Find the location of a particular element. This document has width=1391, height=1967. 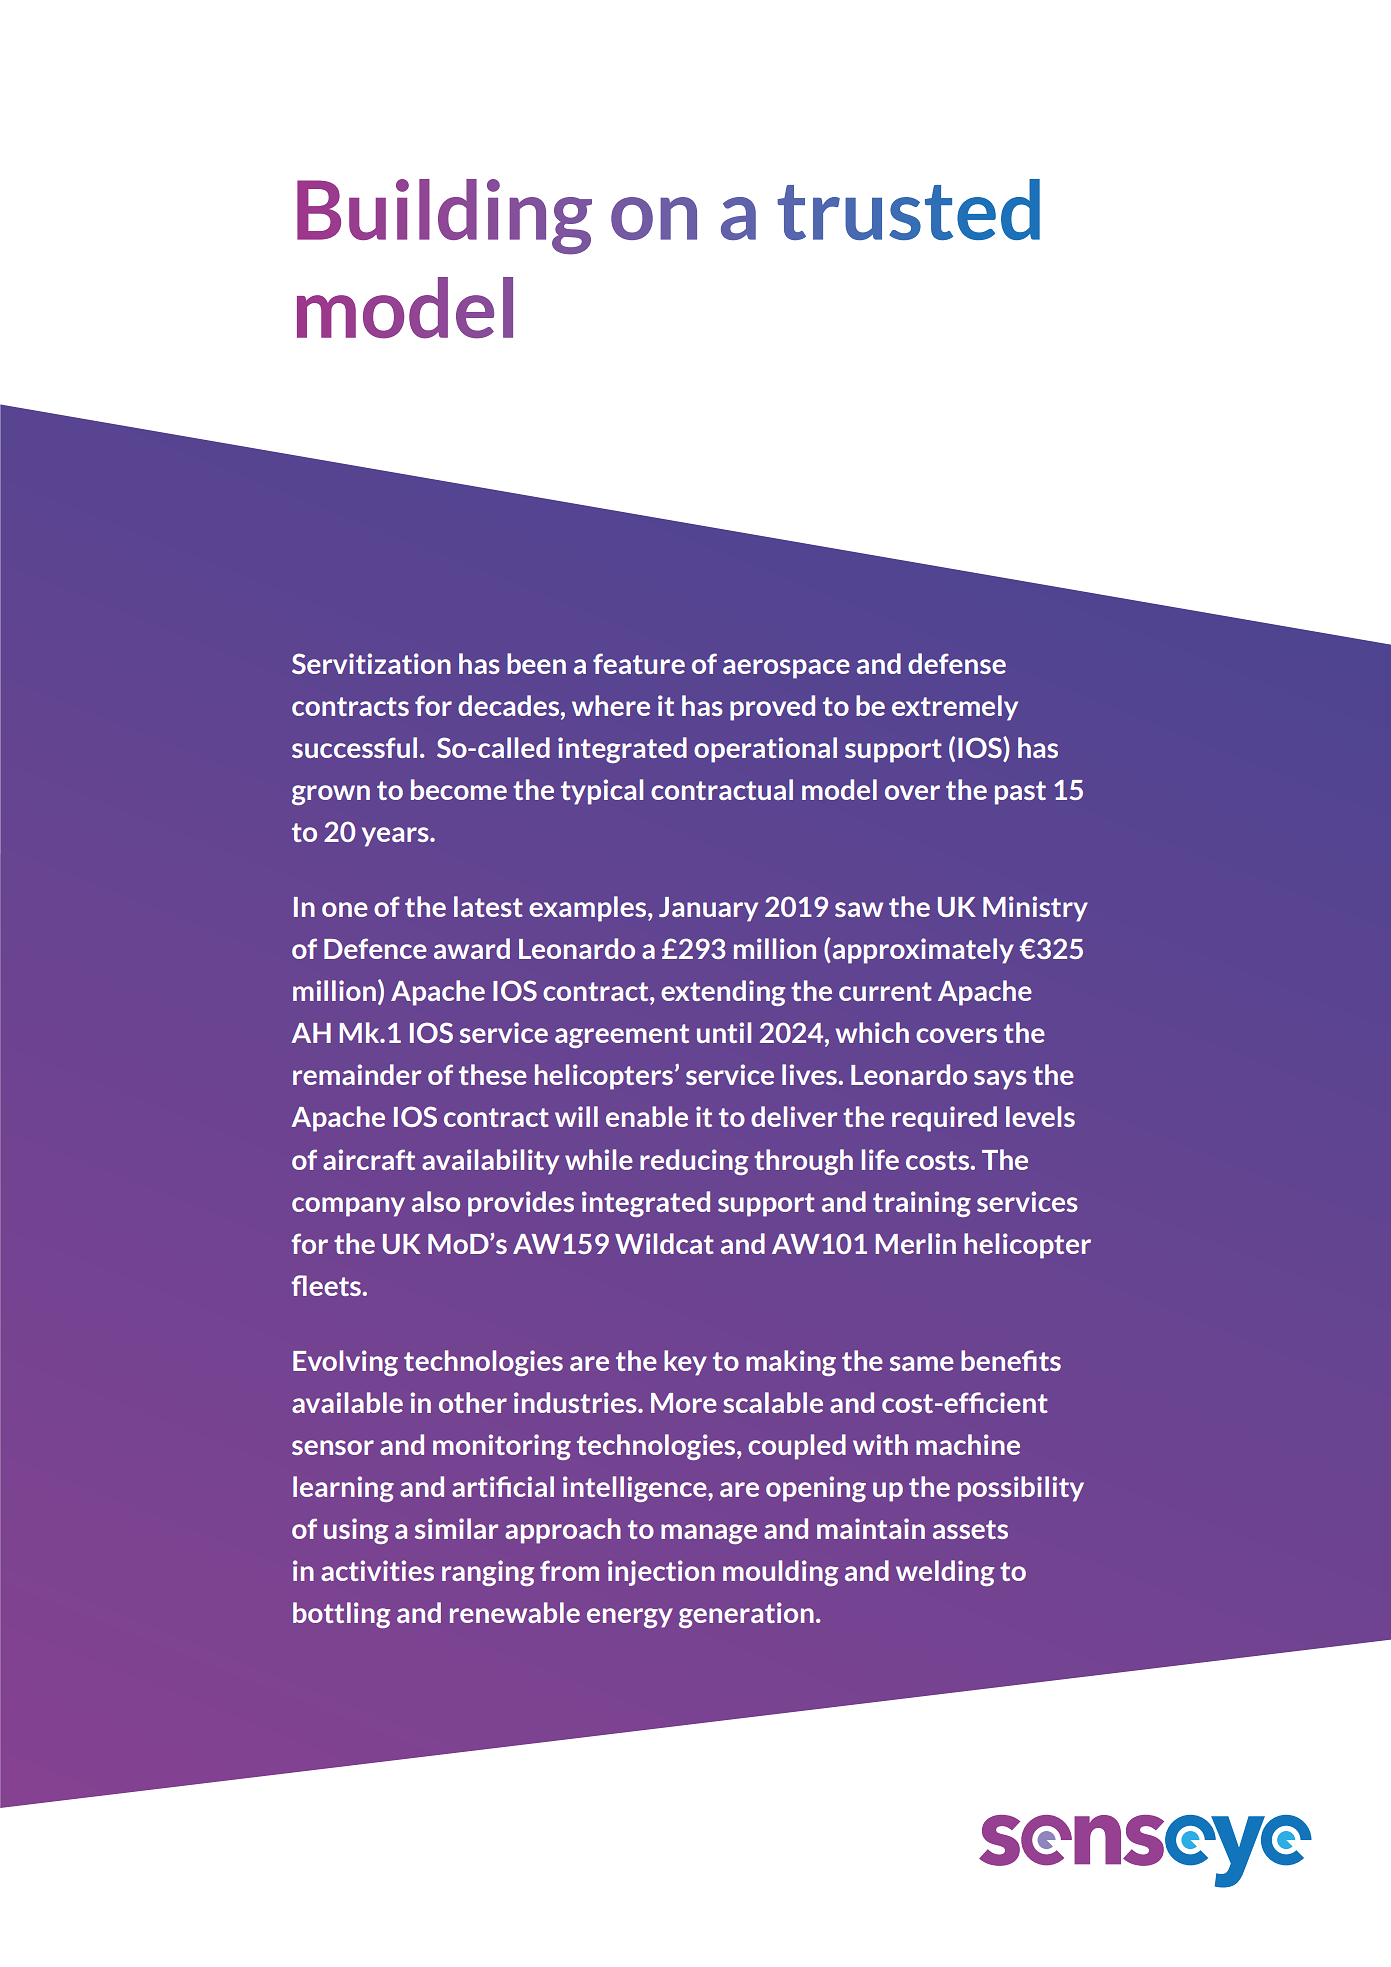

also is located at coordinates (436, 1201).
